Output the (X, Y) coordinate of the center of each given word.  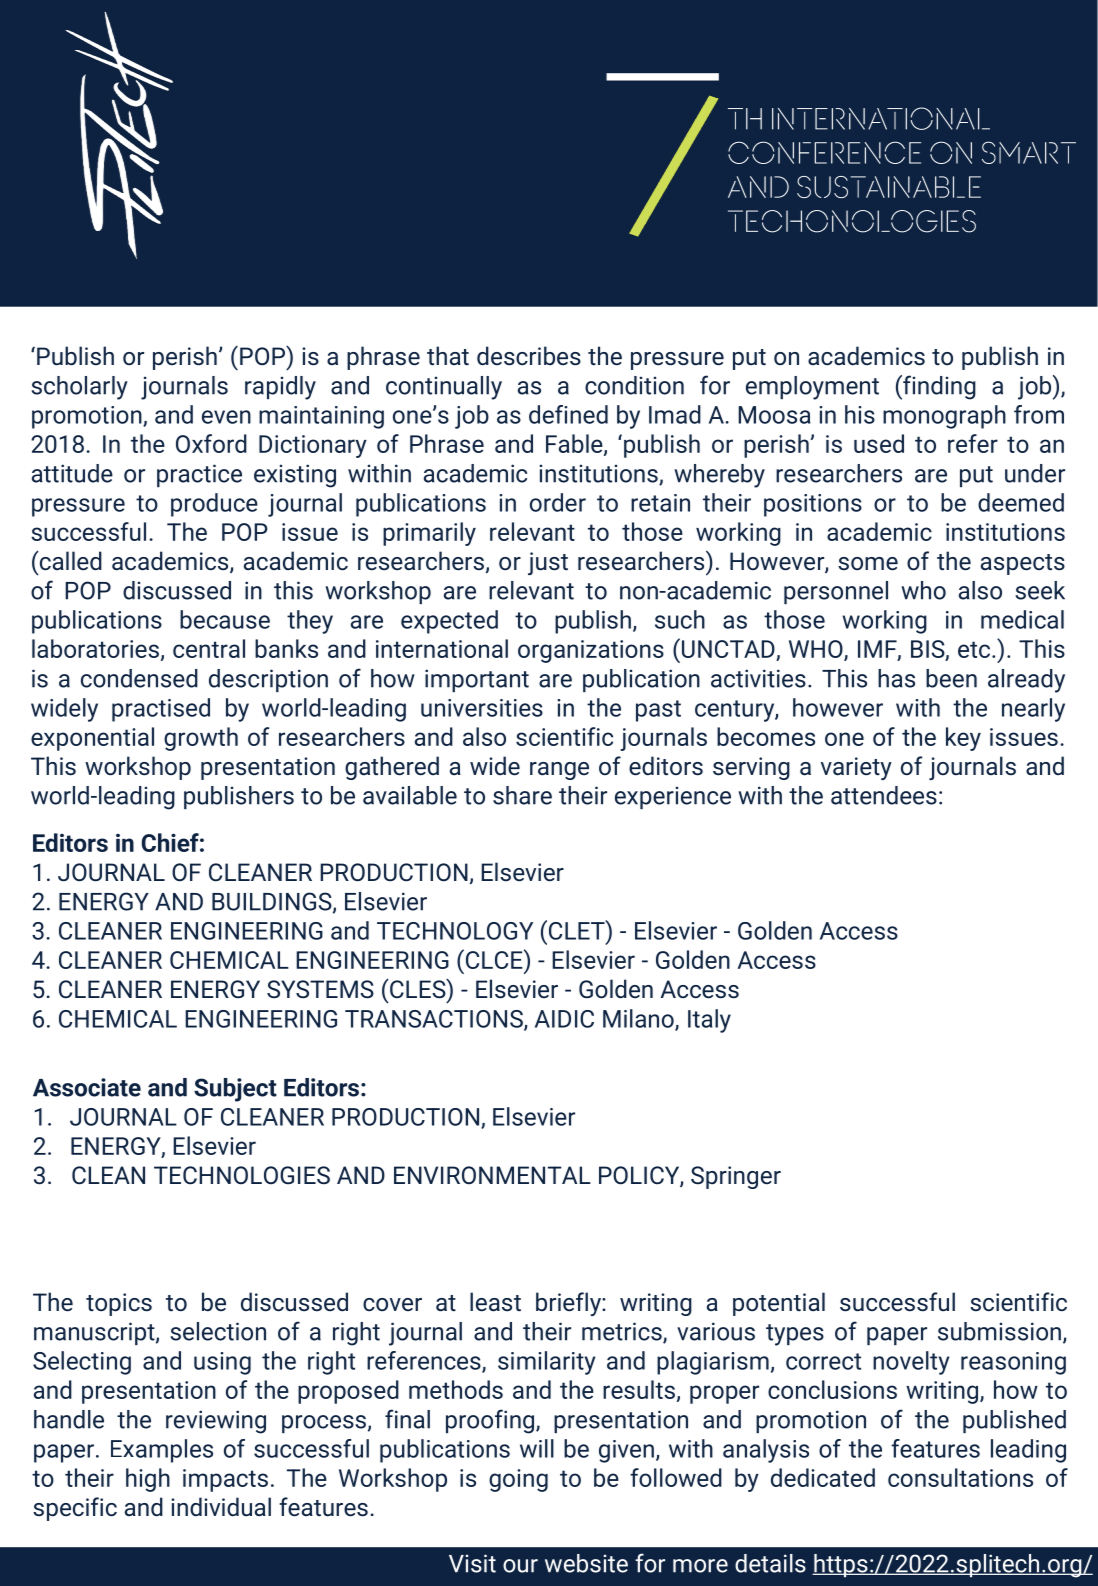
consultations (960, 1477)
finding (938, 387)
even (226, 417)
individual (221, 1507)
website (586, 1563)
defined (568, 414)
